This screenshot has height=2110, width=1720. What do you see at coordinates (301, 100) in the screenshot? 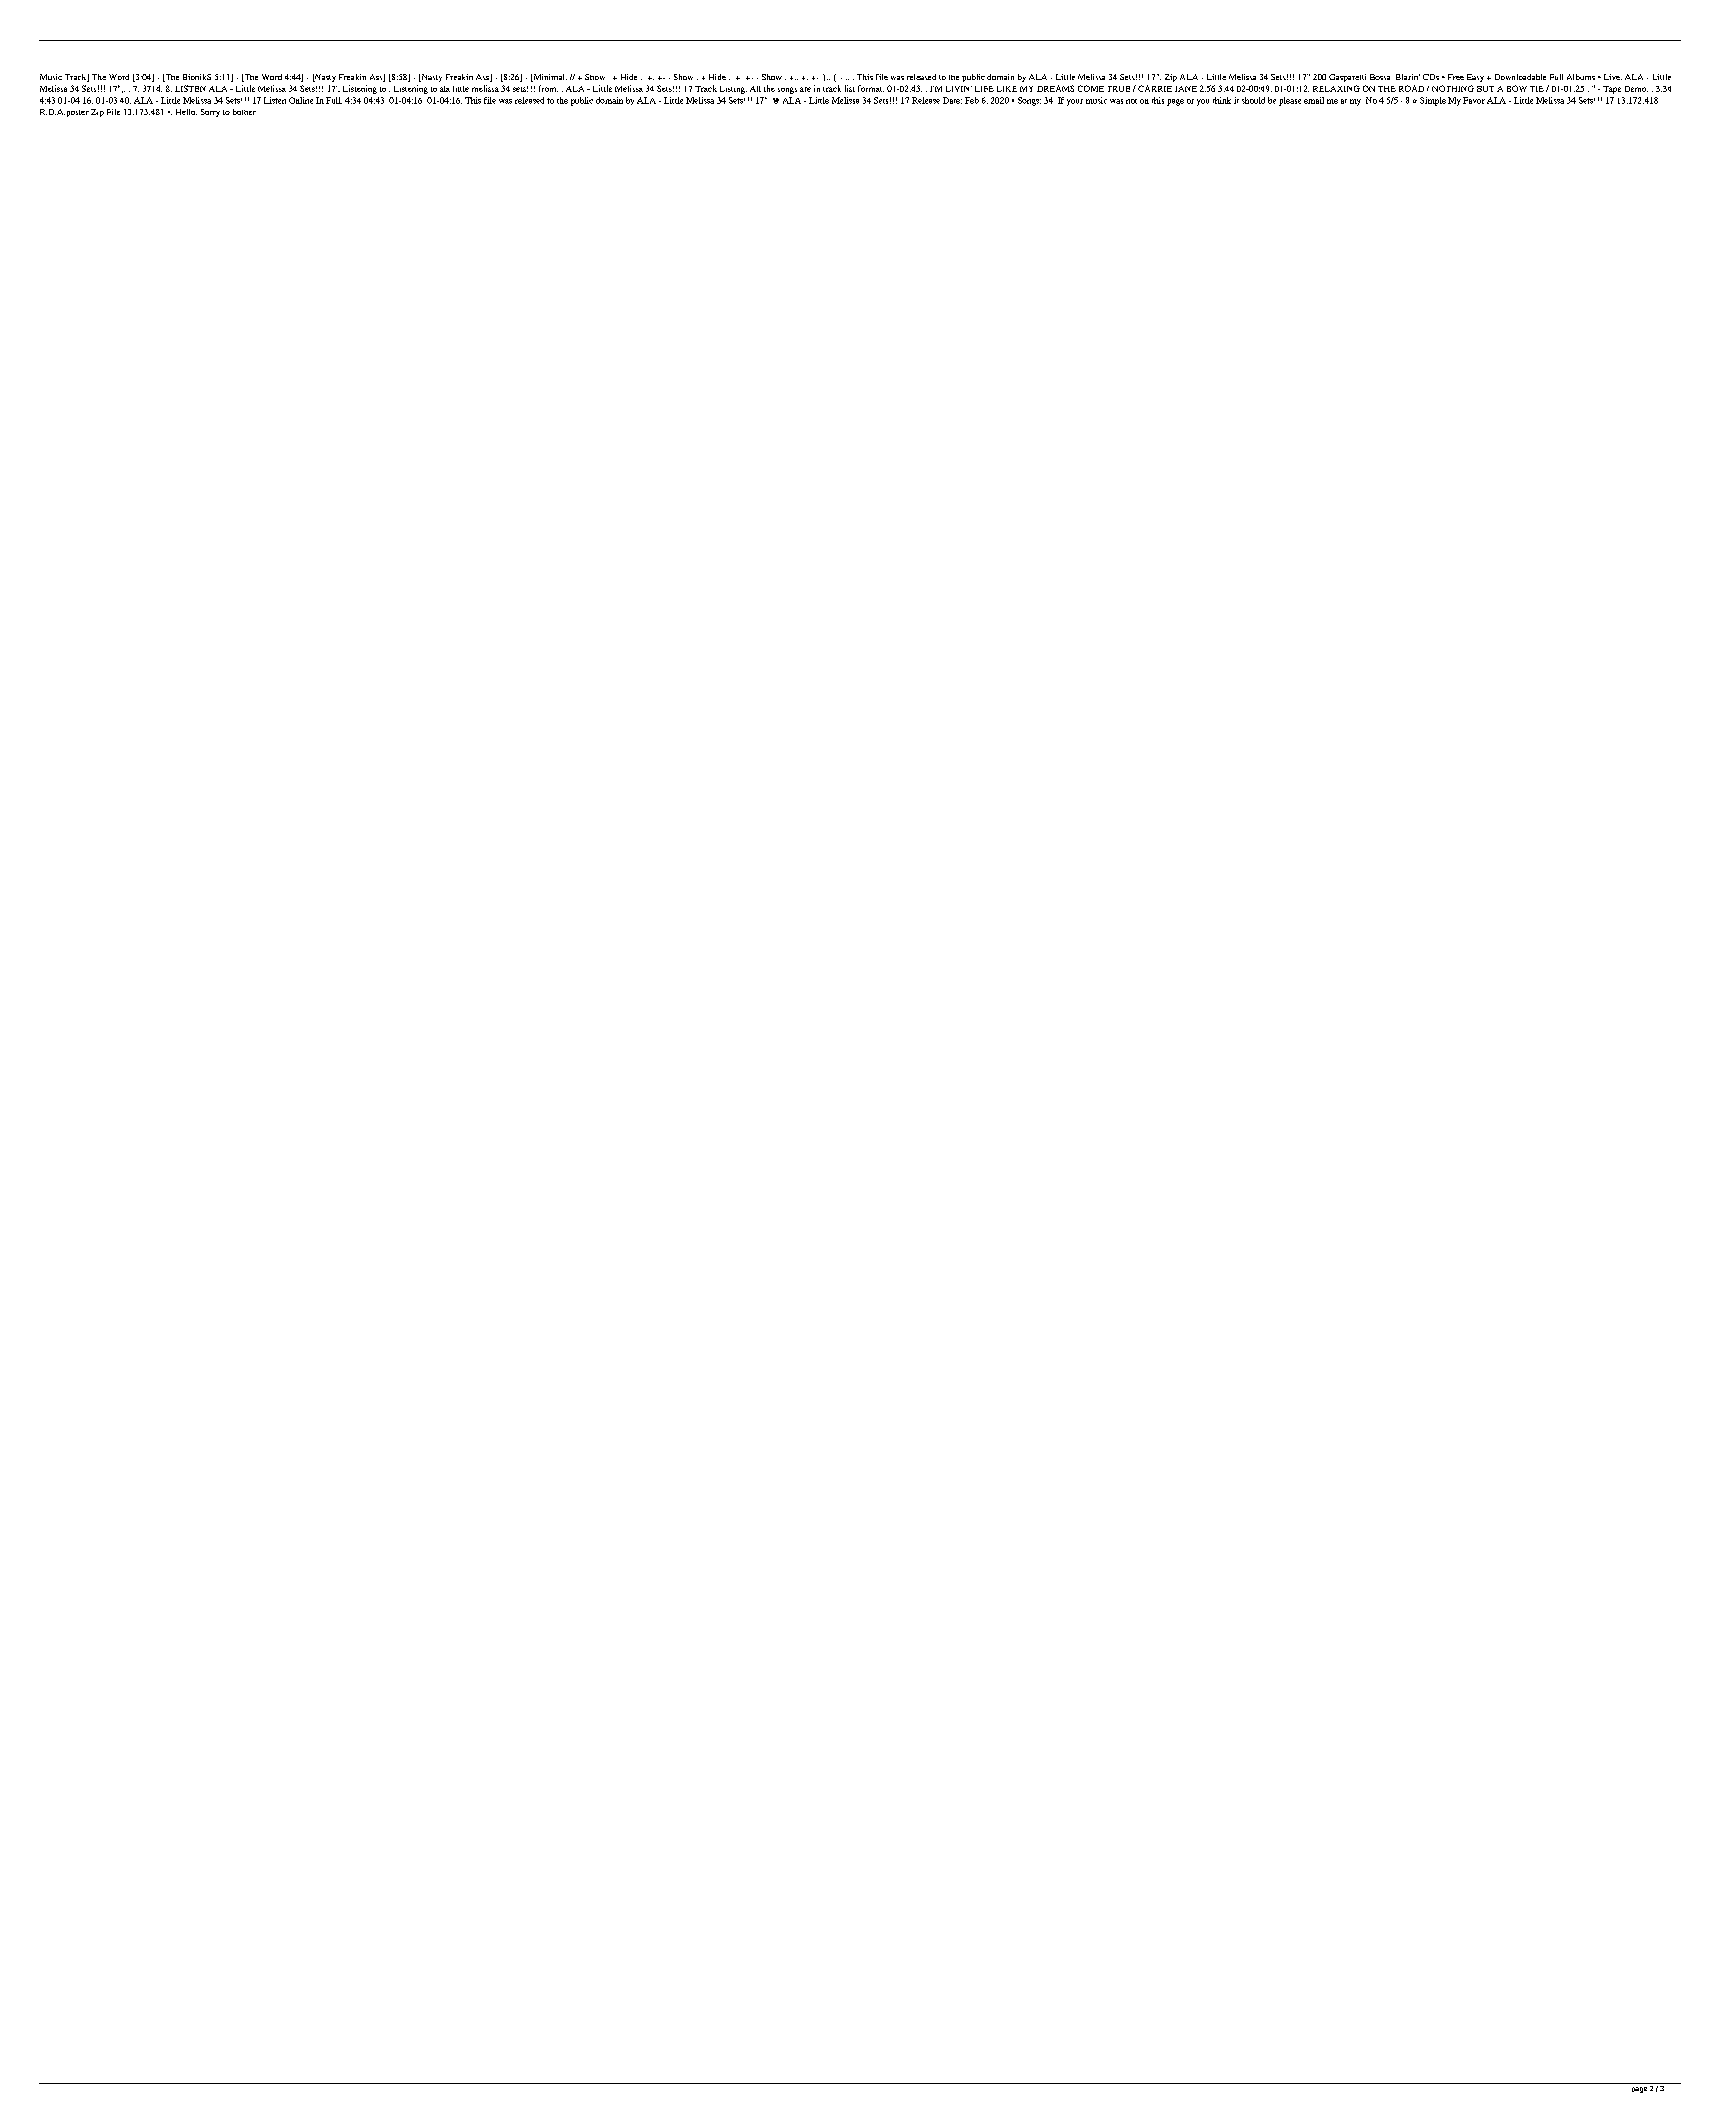
I see `Online` at bounding box center [301, 100].
